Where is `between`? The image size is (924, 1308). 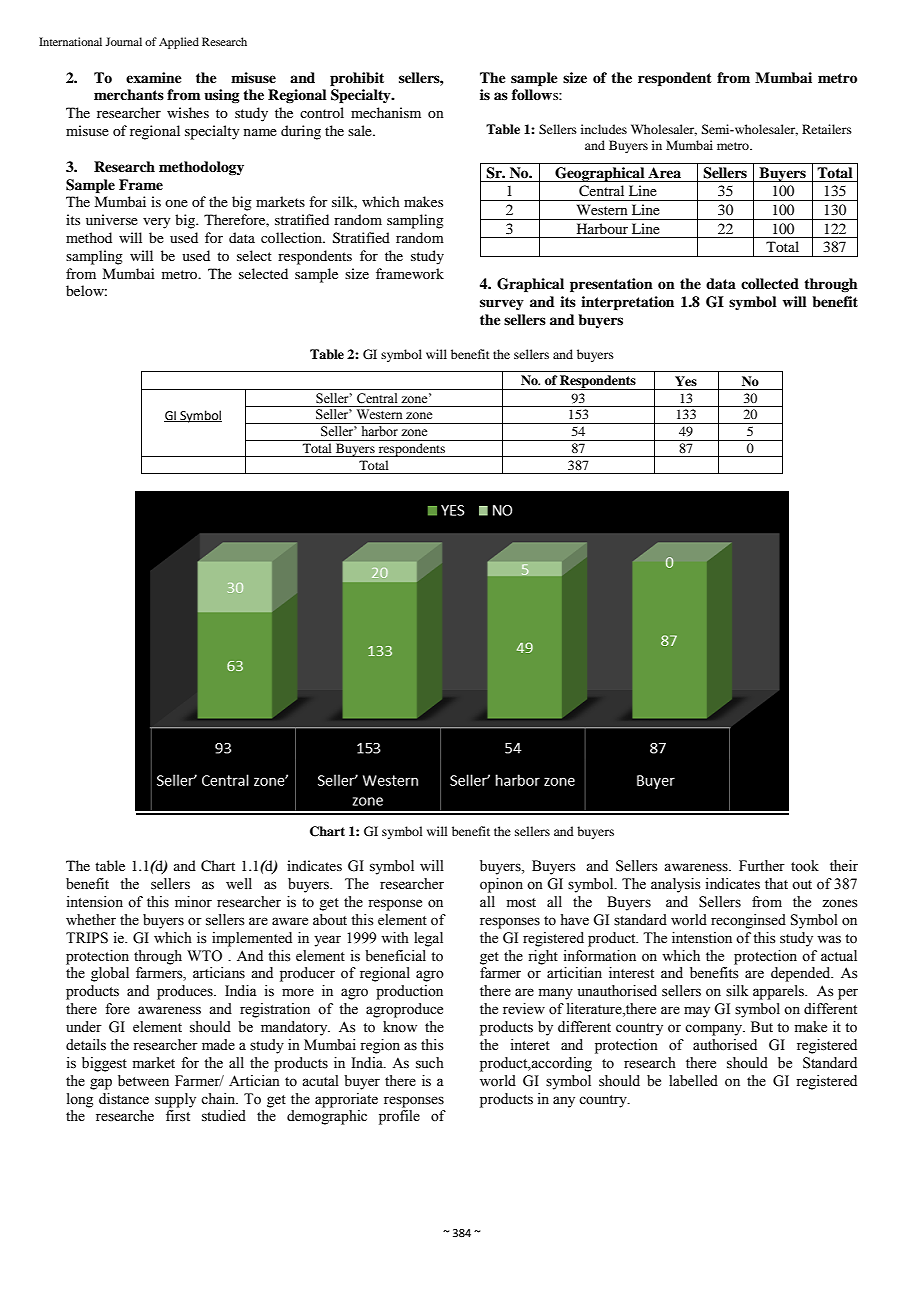
between is located at coordinates (143, 1081).
